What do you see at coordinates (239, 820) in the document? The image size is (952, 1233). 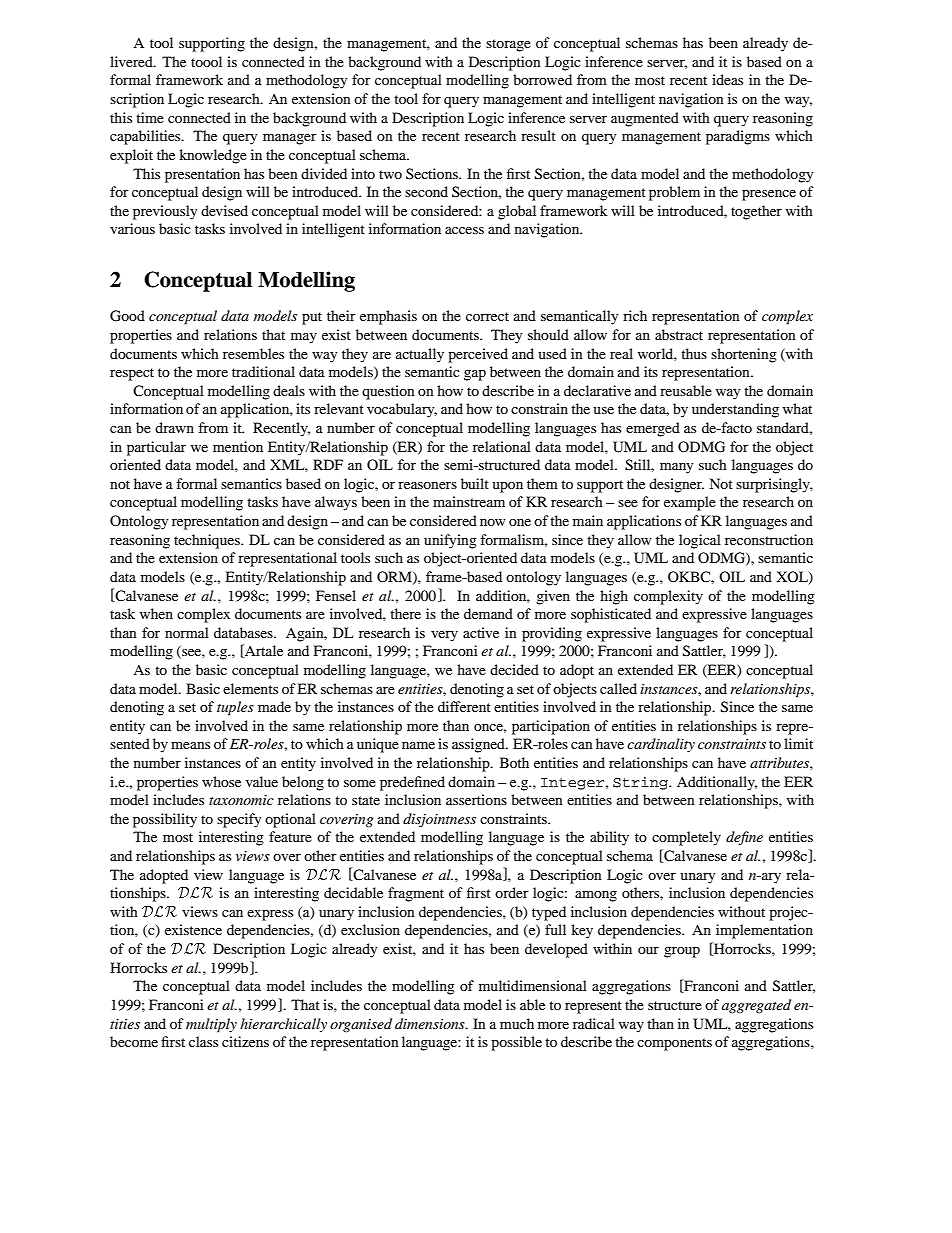 I see `specify` at bounding box center [239, 820].
